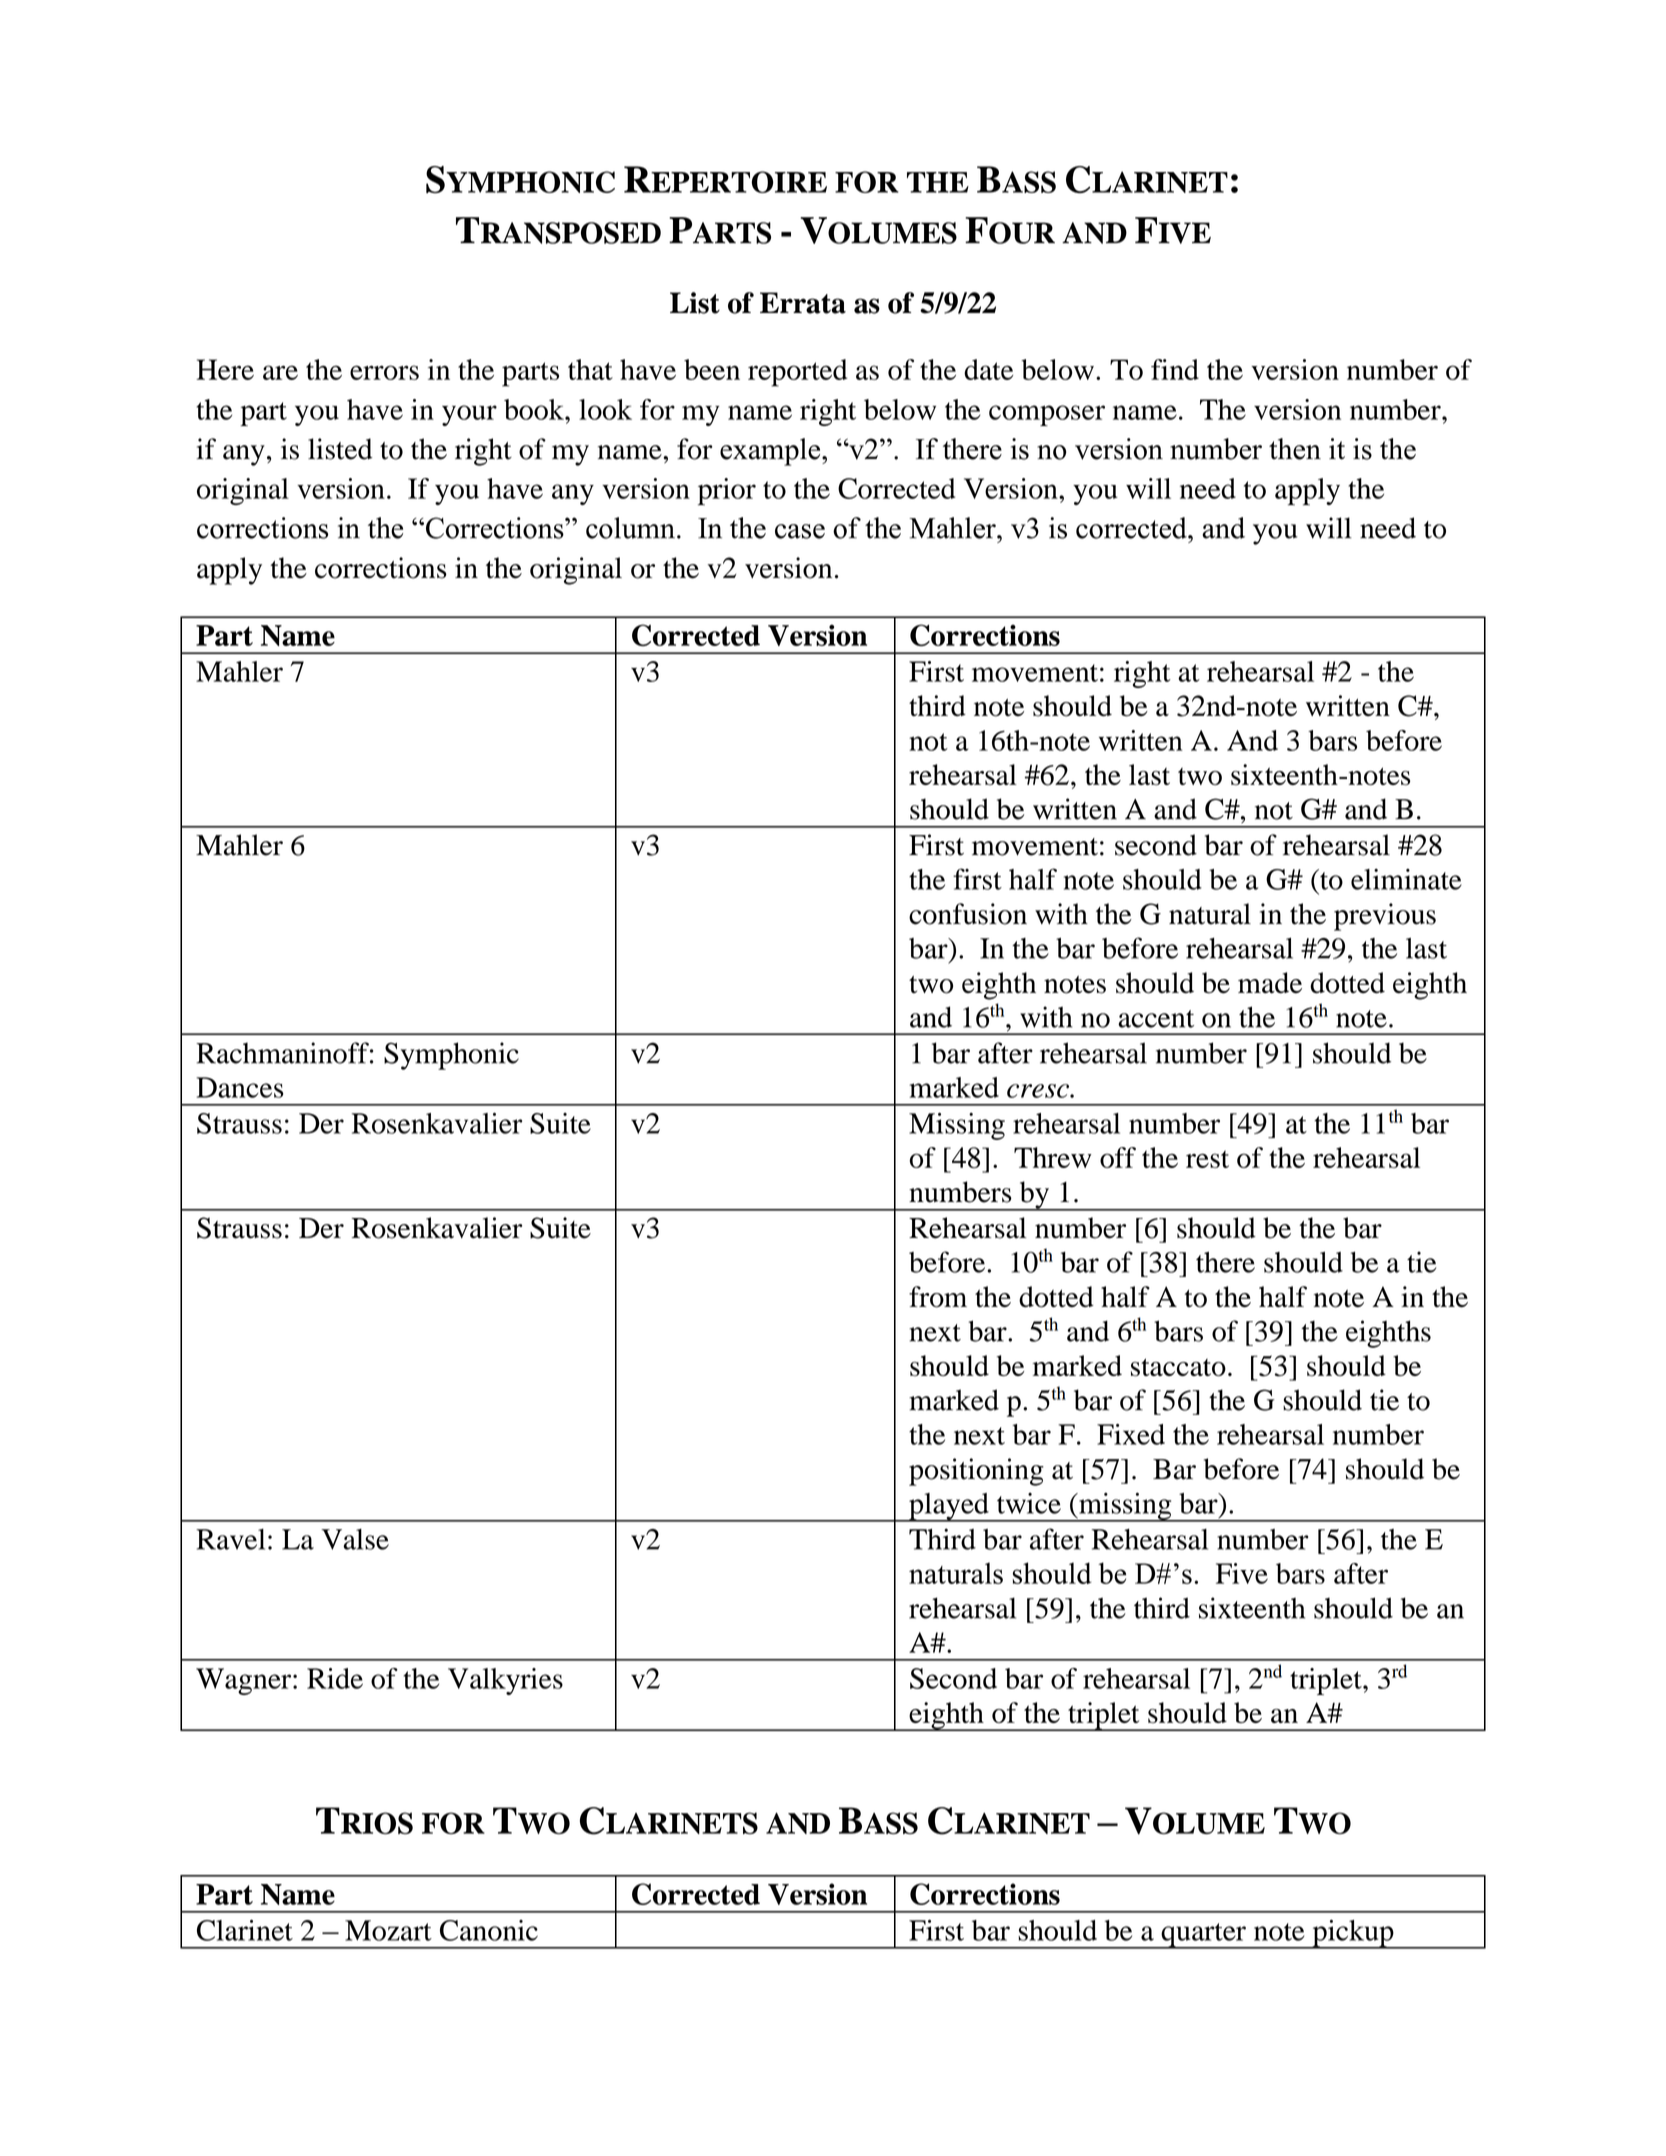 This screenshot has height=2156, width=1666. I want to click on rest, so click(1207, 1159).
